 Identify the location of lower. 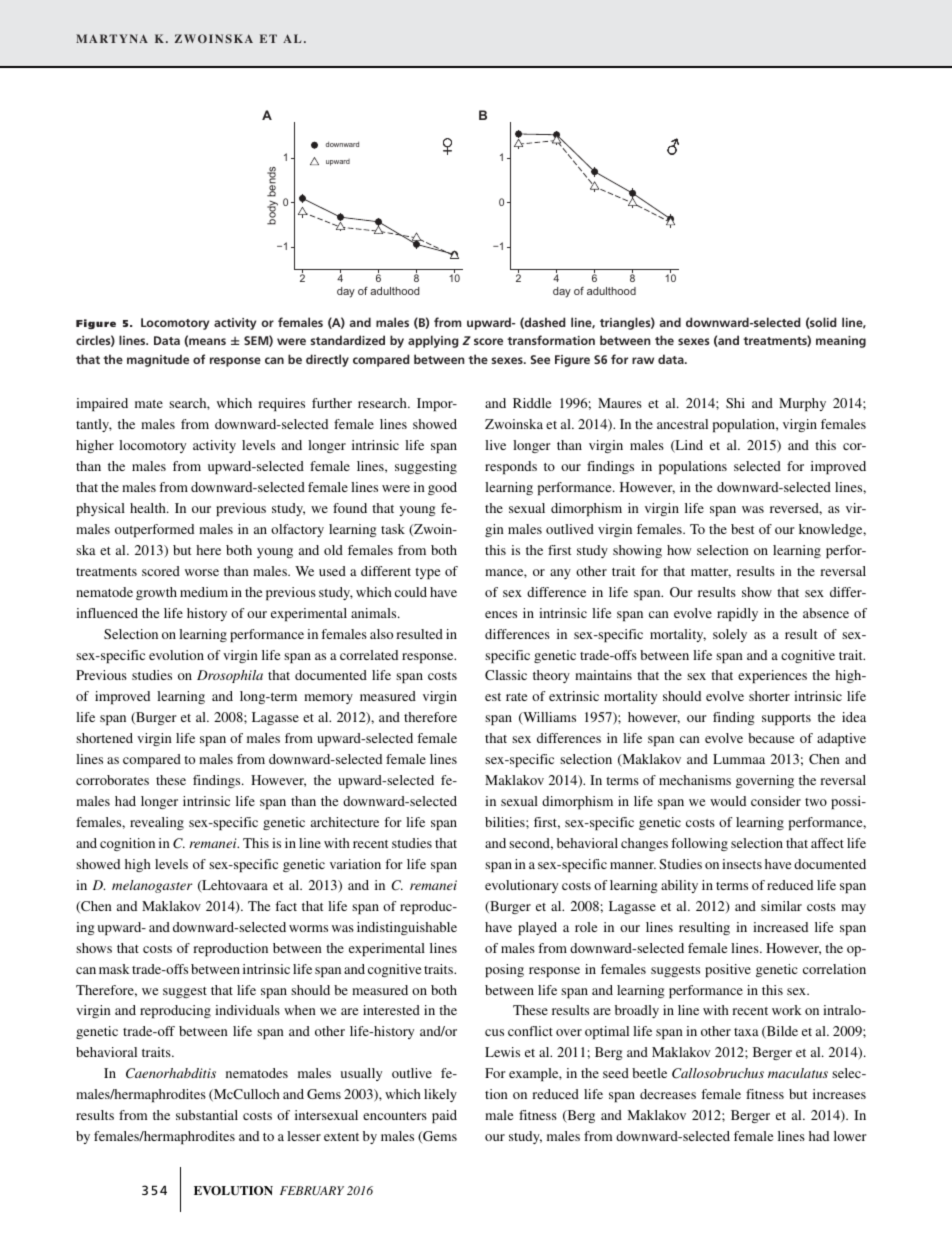
(850, 1136).
